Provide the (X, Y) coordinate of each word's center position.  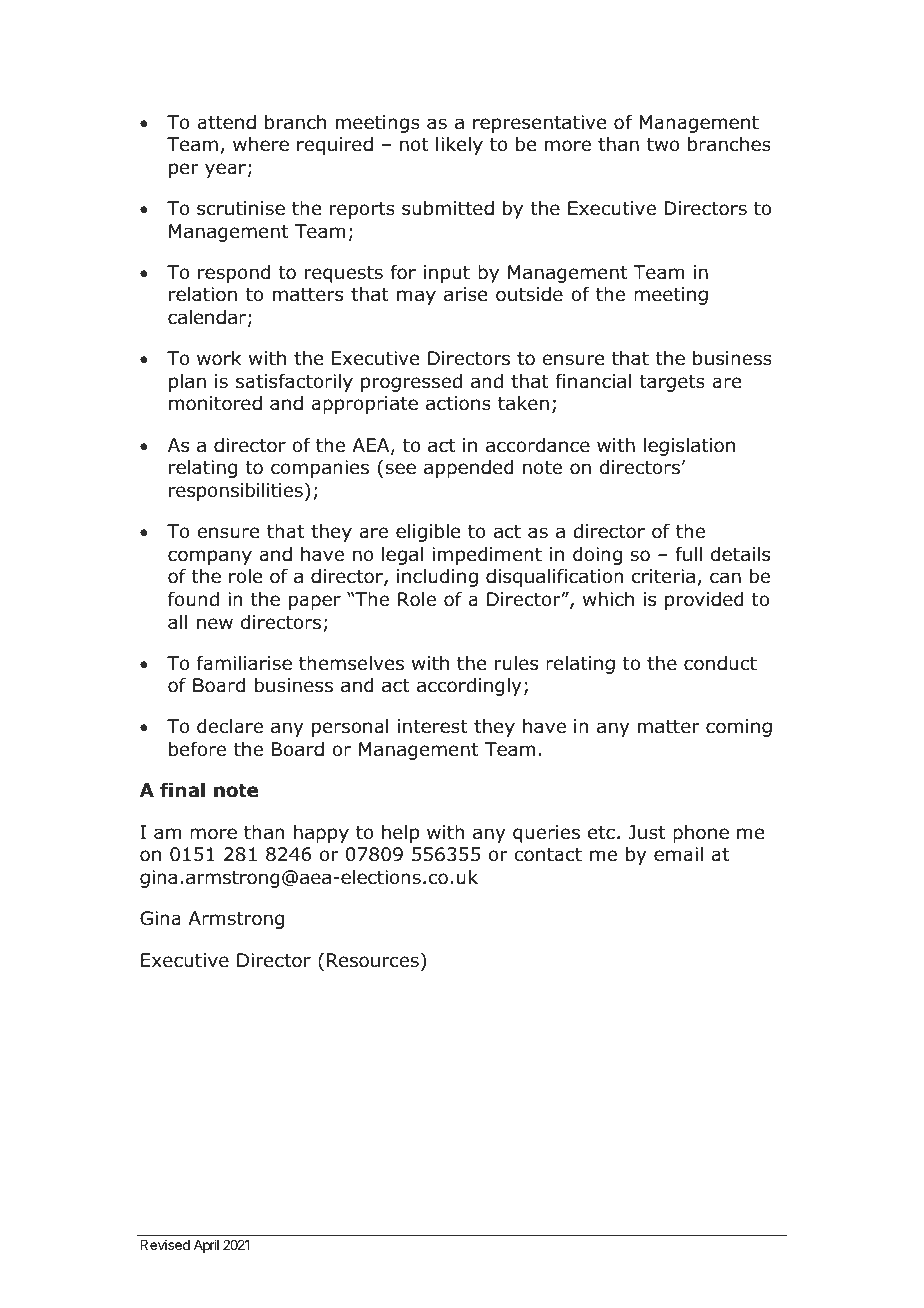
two (663, 145)
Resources (373, 960)
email (678, 854)
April (206, 1246)
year (225, 170)
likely (459, 146)
